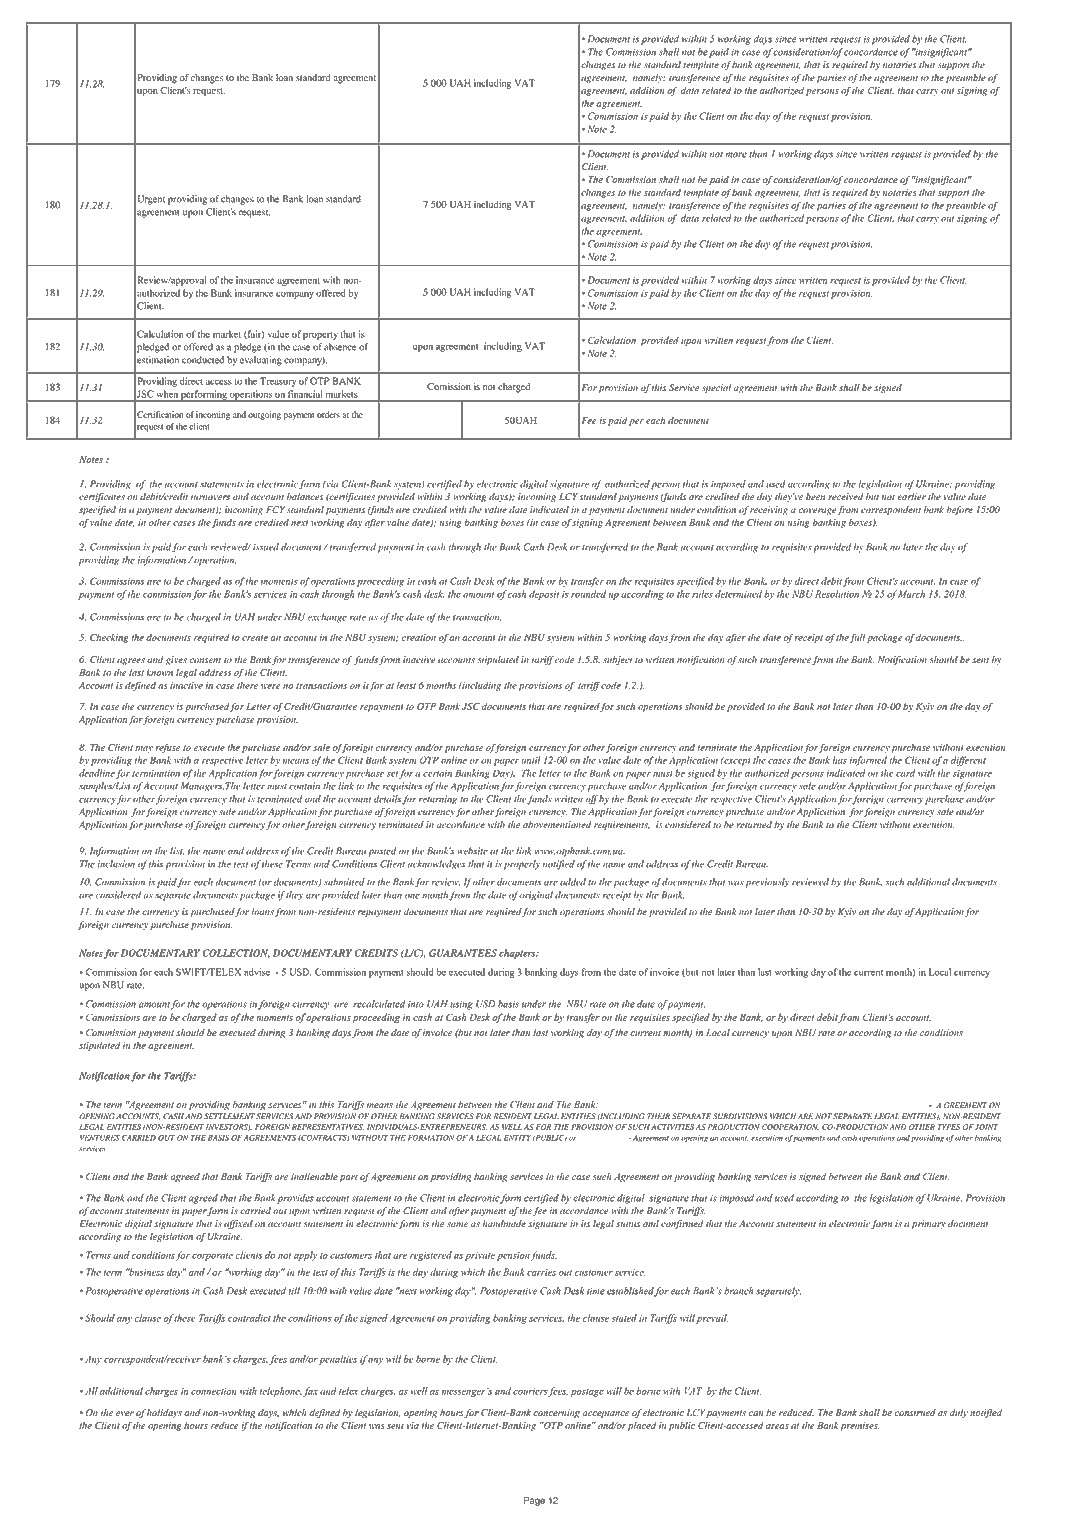  What do you see at coordinates (905, 773) in the document?
I see `card` at bounding box center [905, 773].
